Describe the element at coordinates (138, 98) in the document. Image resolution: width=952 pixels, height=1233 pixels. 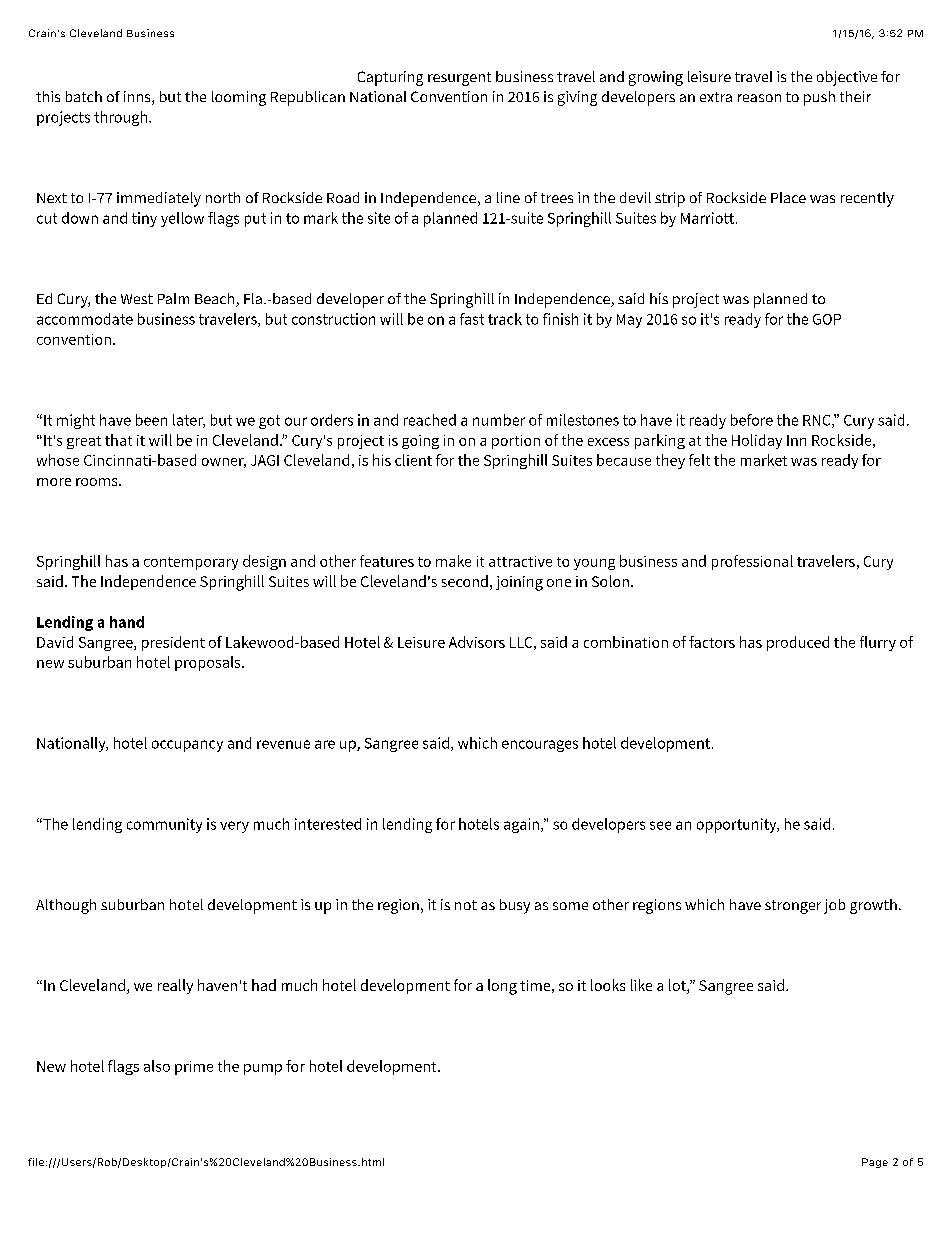
I see `inns` at that location.
